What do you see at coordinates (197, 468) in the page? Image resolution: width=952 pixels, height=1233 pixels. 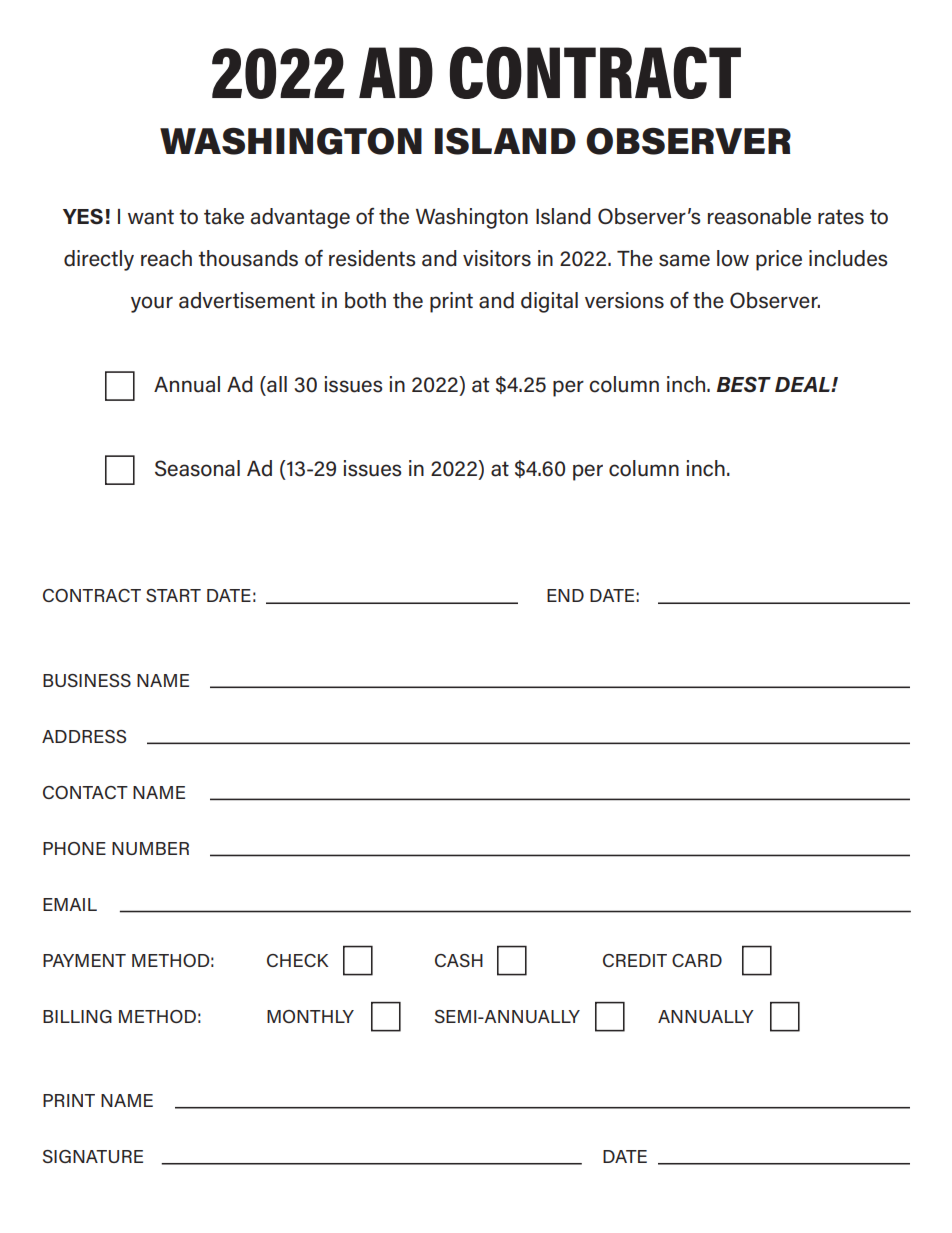 I see `Seasonal` at bounding box center [197, 468].
